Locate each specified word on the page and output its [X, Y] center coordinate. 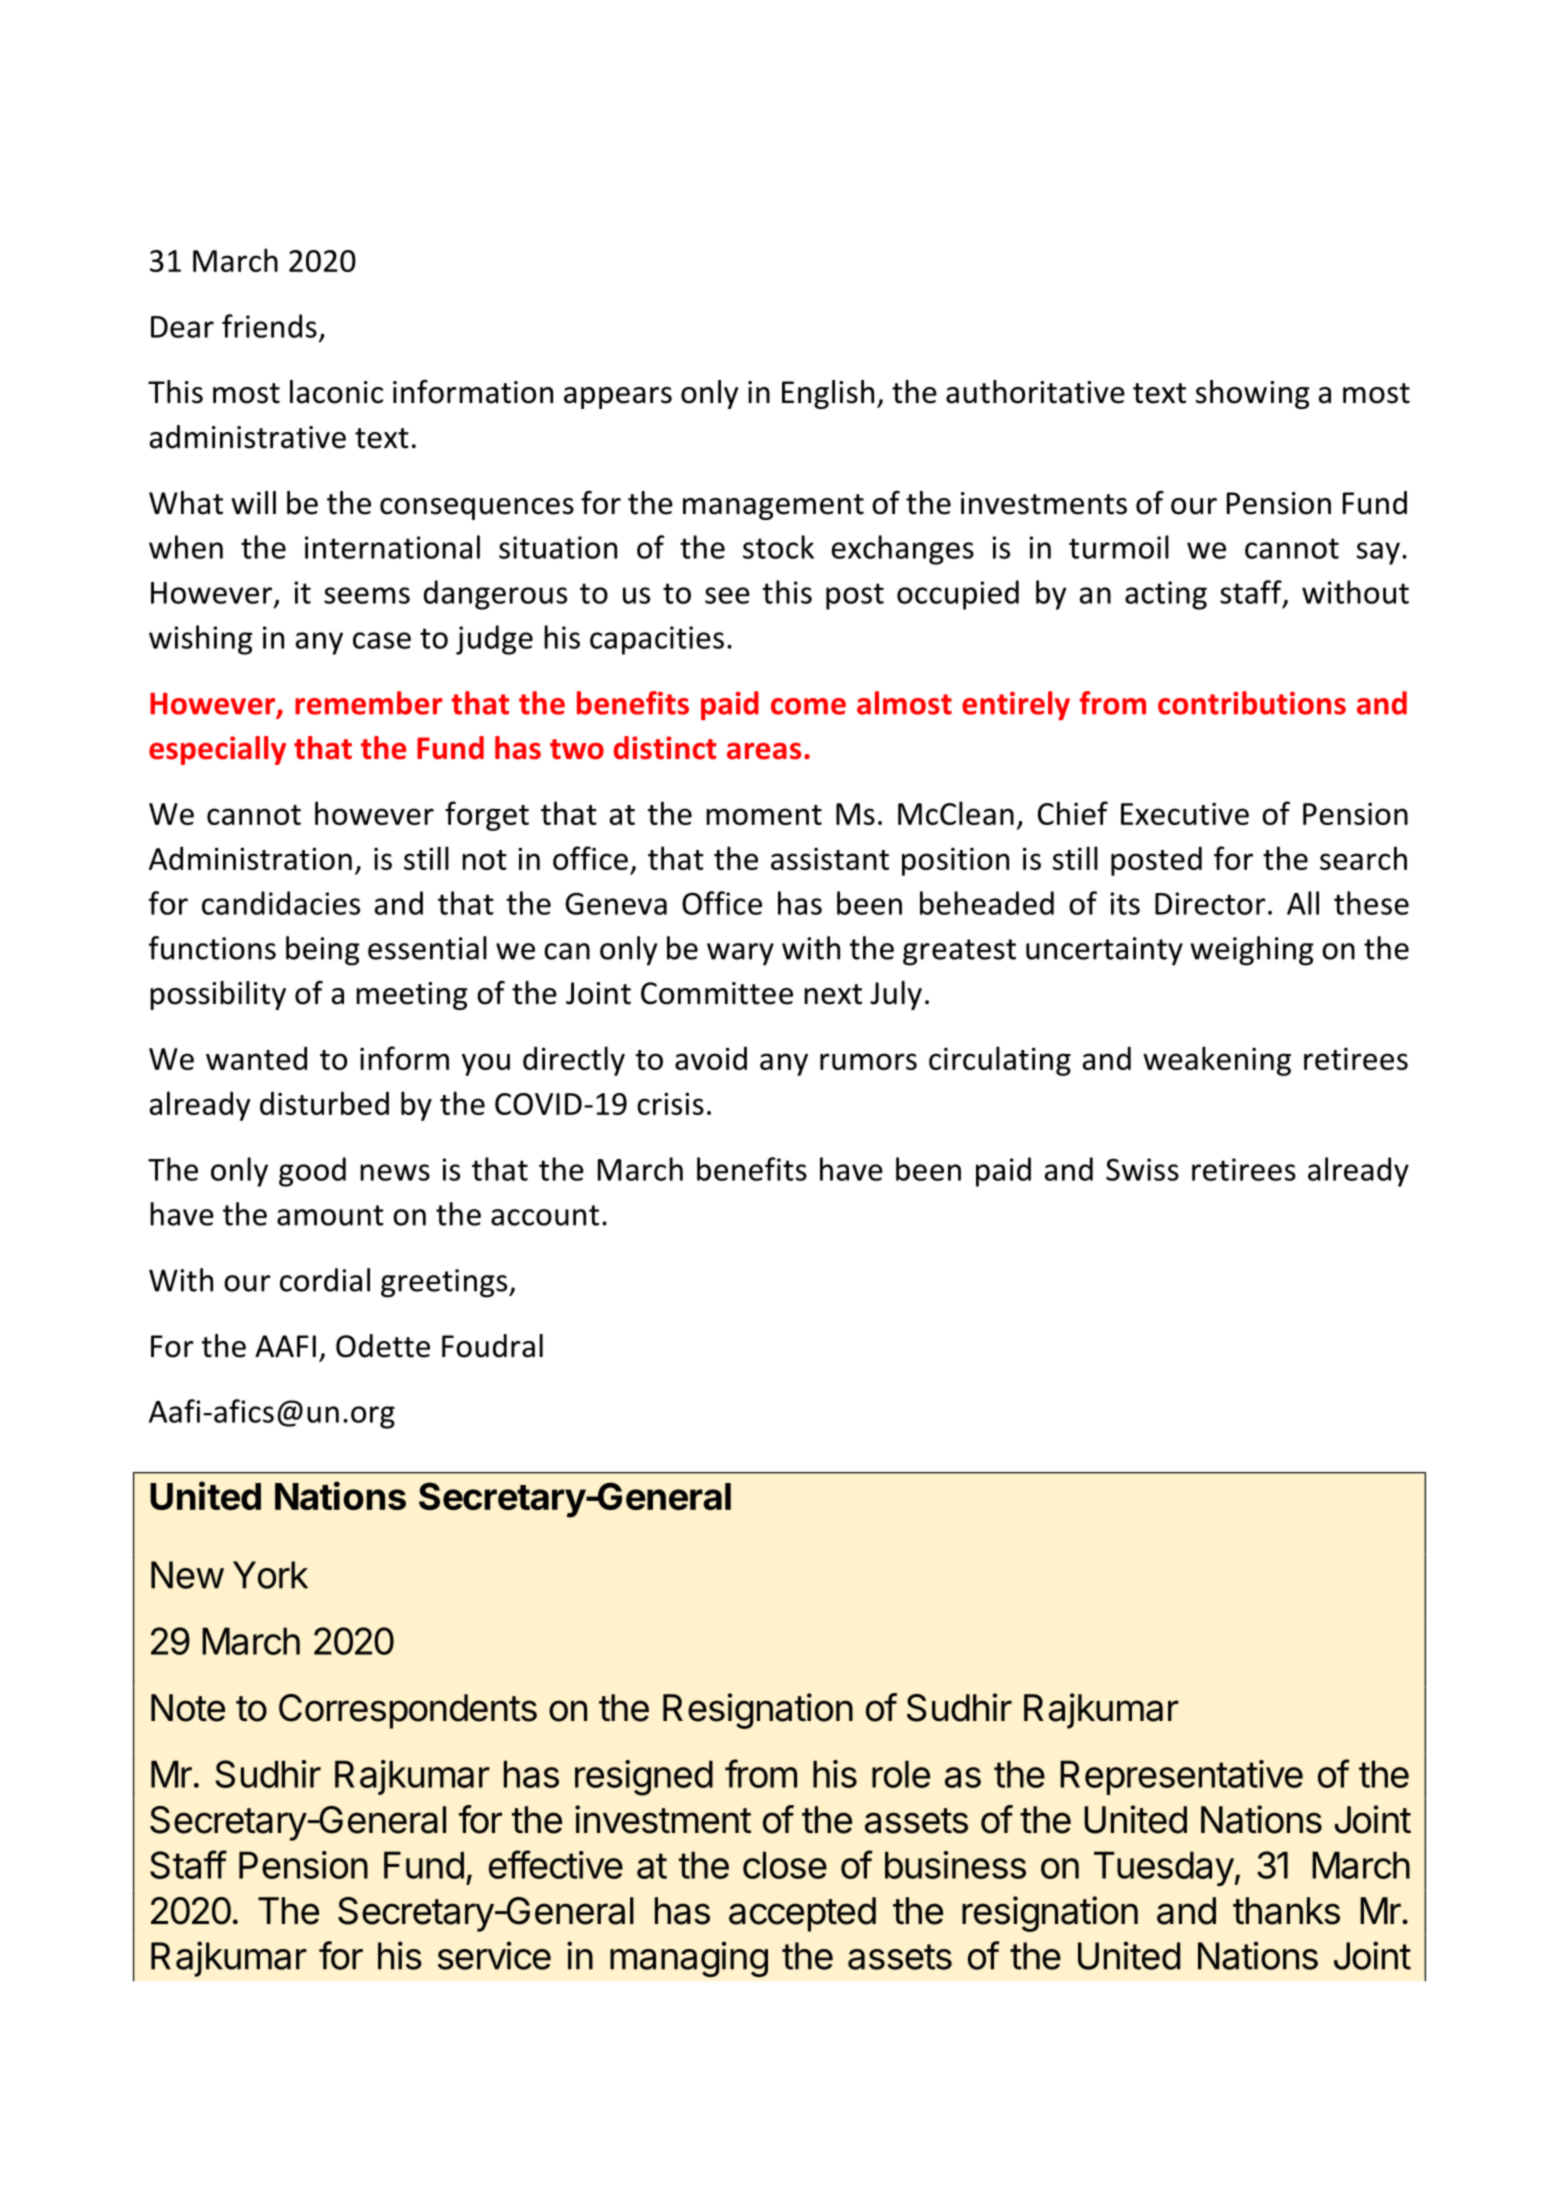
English [828, 394]
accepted [802, 1914]
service [494, 1955]
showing [1253, 394]
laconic [336, 392]
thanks [1286, 1911]
